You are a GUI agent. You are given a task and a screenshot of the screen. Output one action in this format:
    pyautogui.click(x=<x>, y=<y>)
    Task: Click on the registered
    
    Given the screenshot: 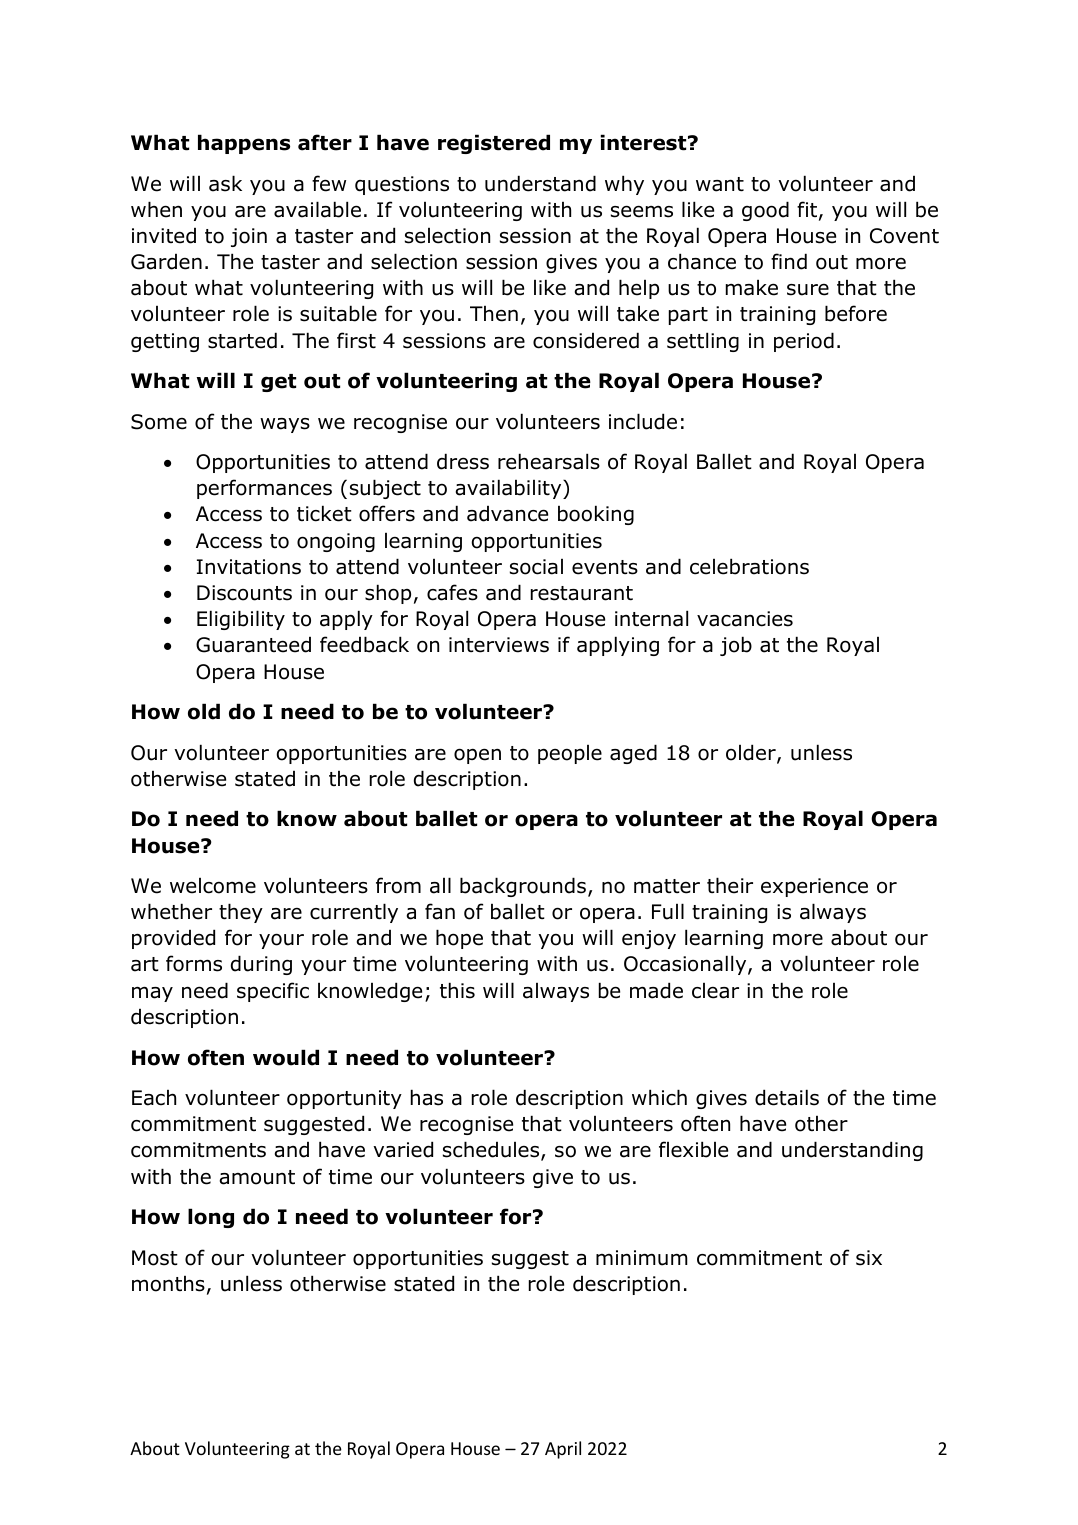 What is the action you would take?
    pyautogui.click(x=494, y=144)
